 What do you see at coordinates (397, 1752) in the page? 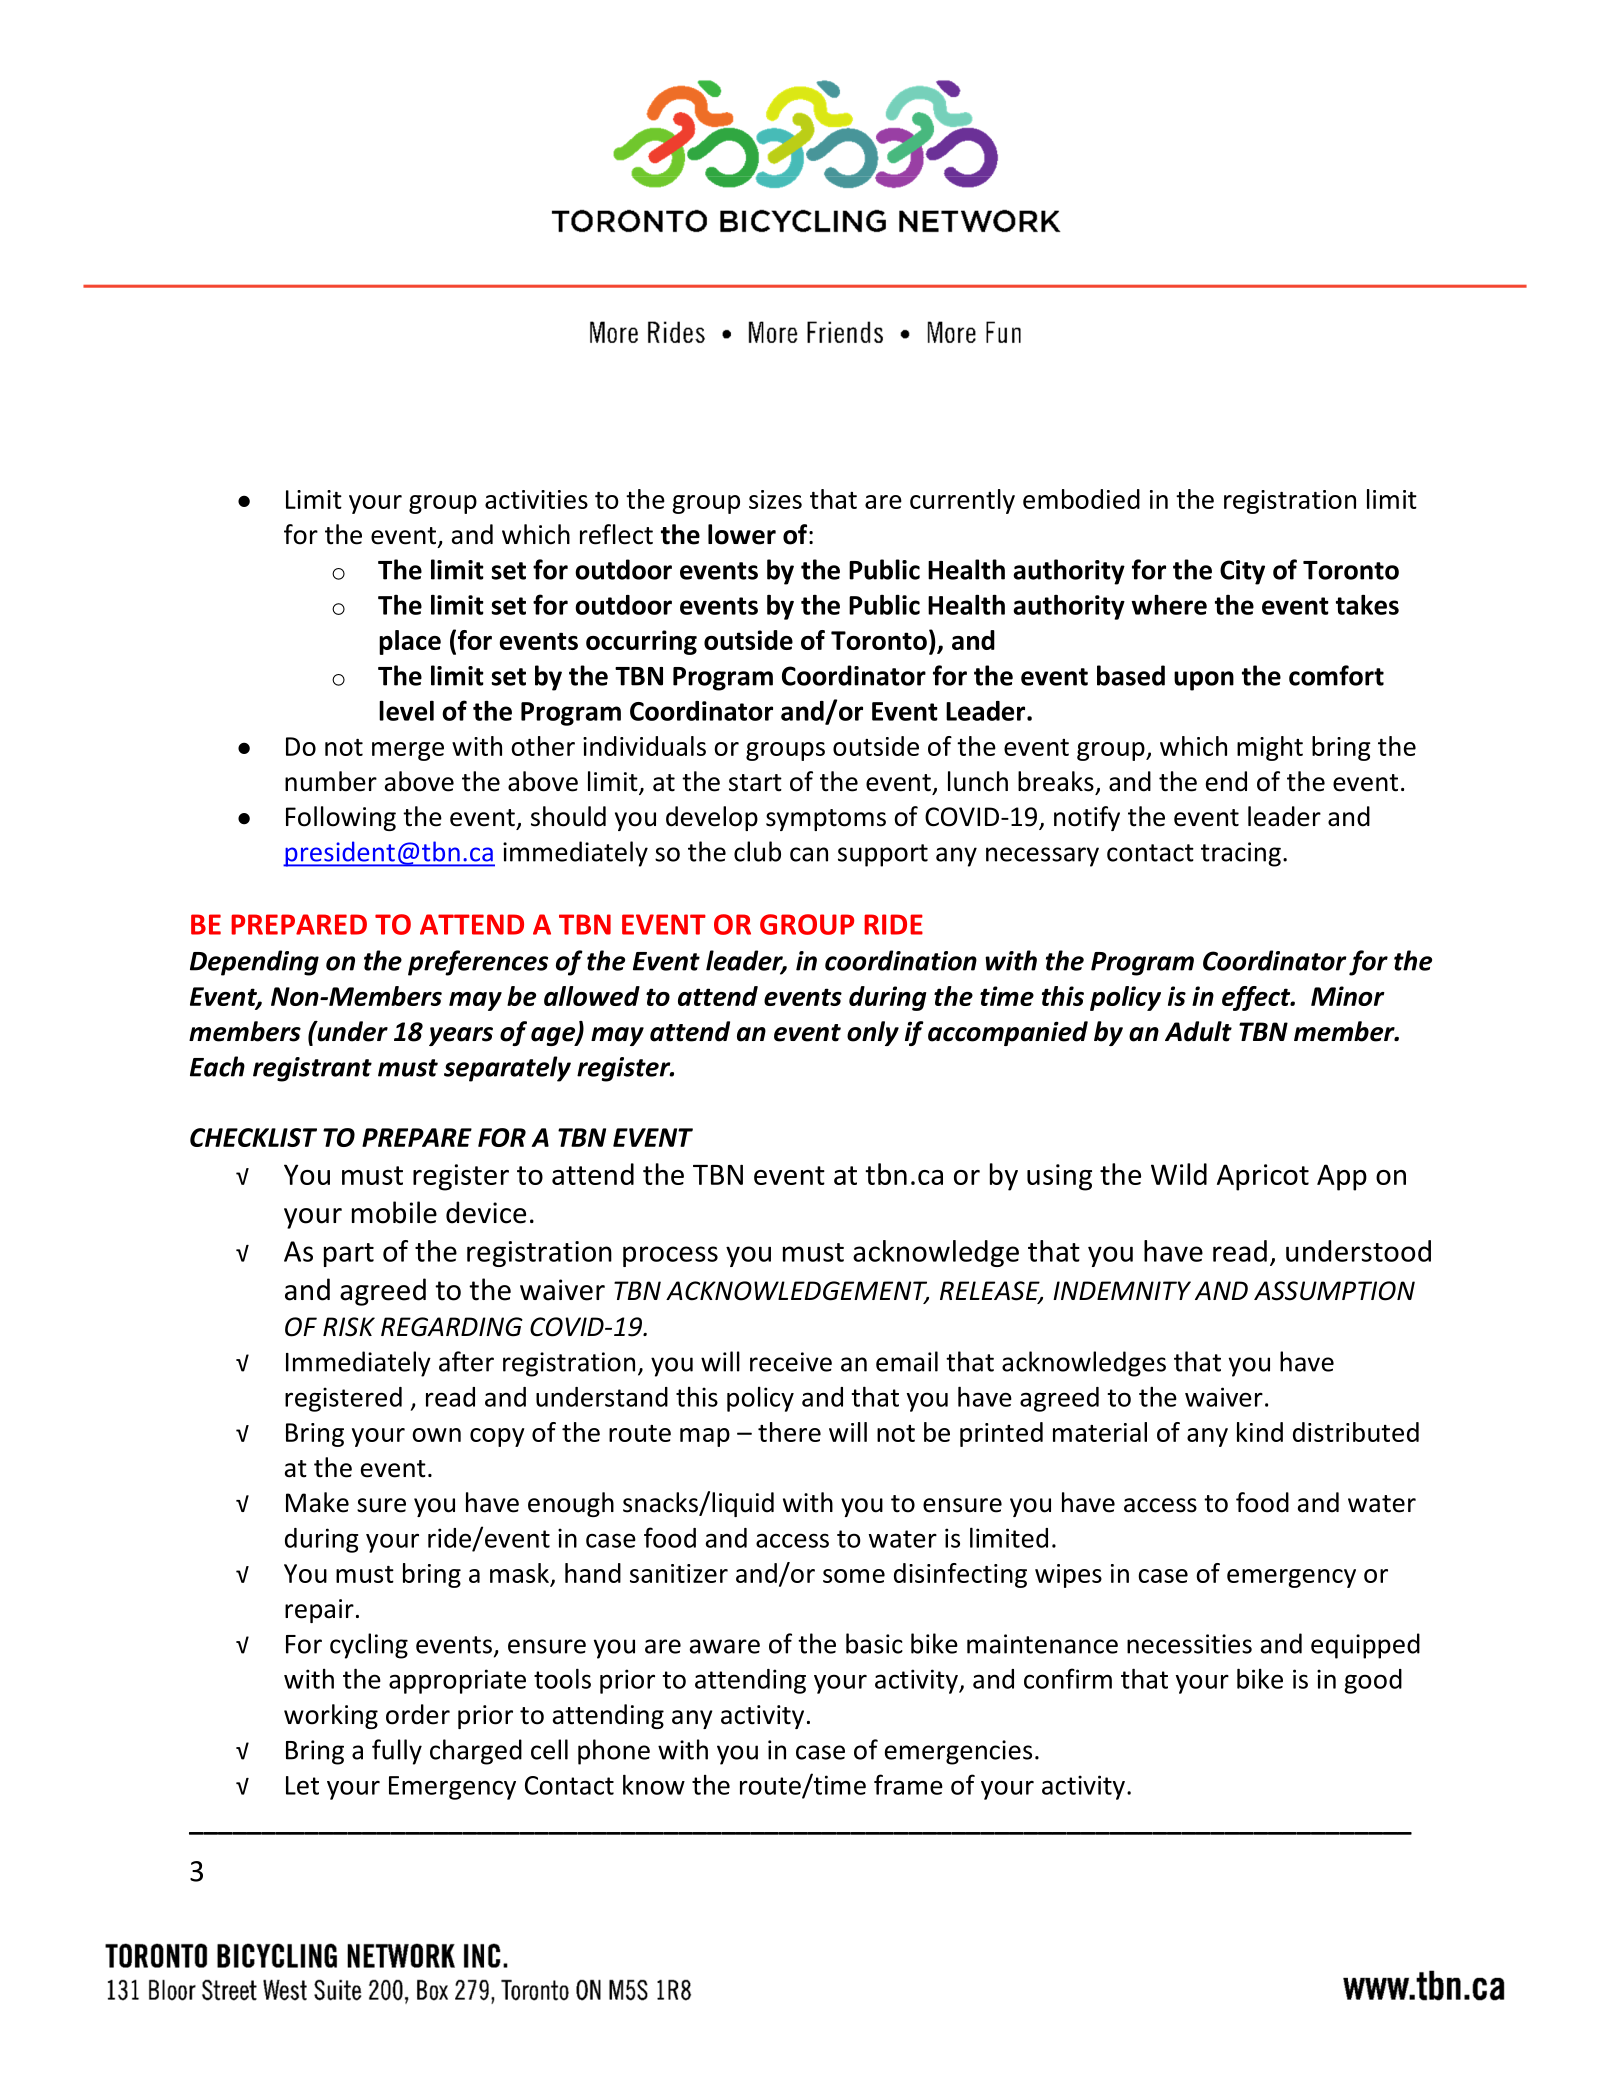
I see `fully` at bounding box center [397, 1752].
